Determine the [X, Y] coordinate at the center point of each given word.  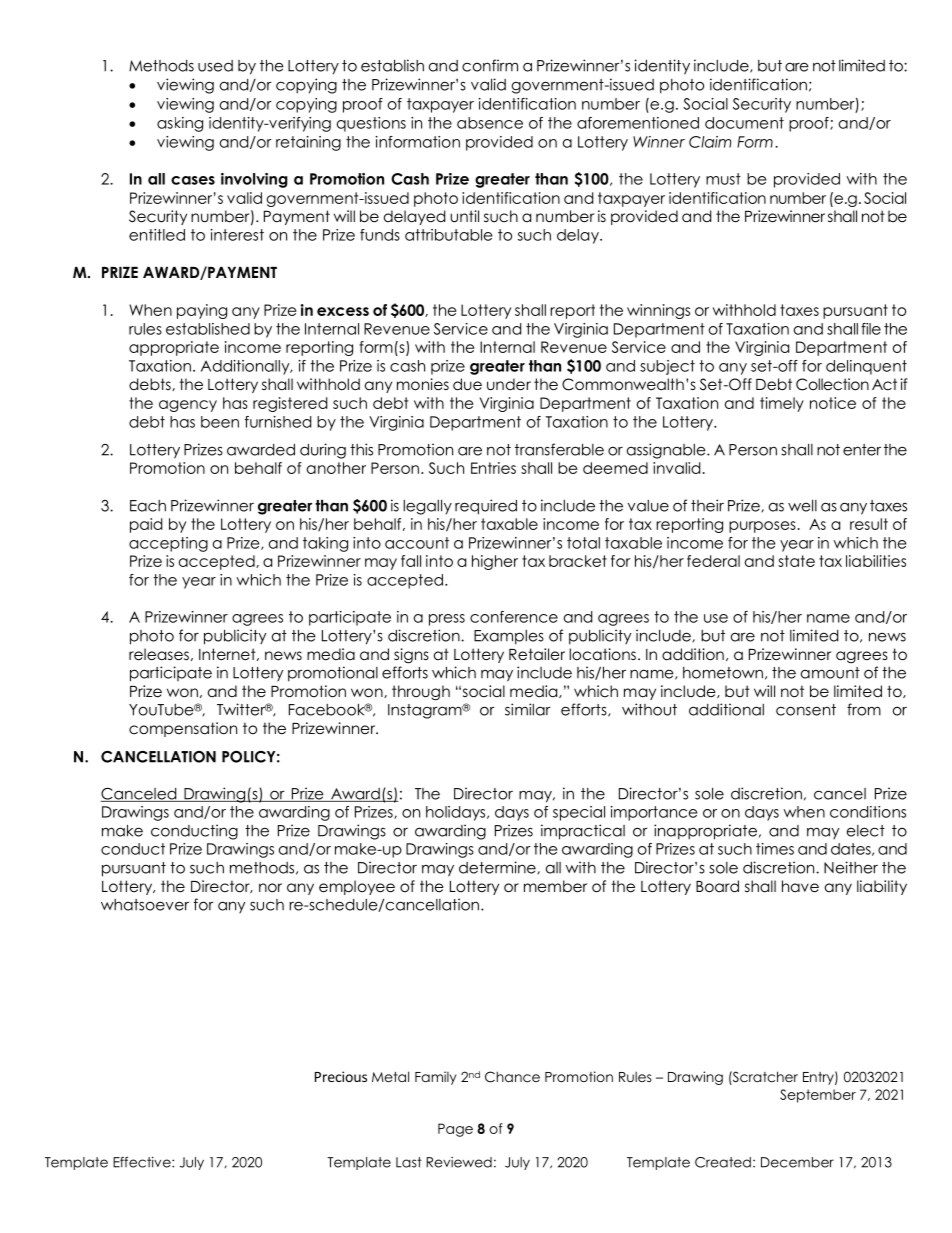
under [509, 384]
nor [270, 888]
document [744, 123]
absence [490, 123]
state [796, 561]
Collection [832, 384]
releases [159, 654]
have [800, 886]
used [215, 66]
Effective [143, 1162]
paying [202, 311]
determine [498, 867]
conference [514, 617]
